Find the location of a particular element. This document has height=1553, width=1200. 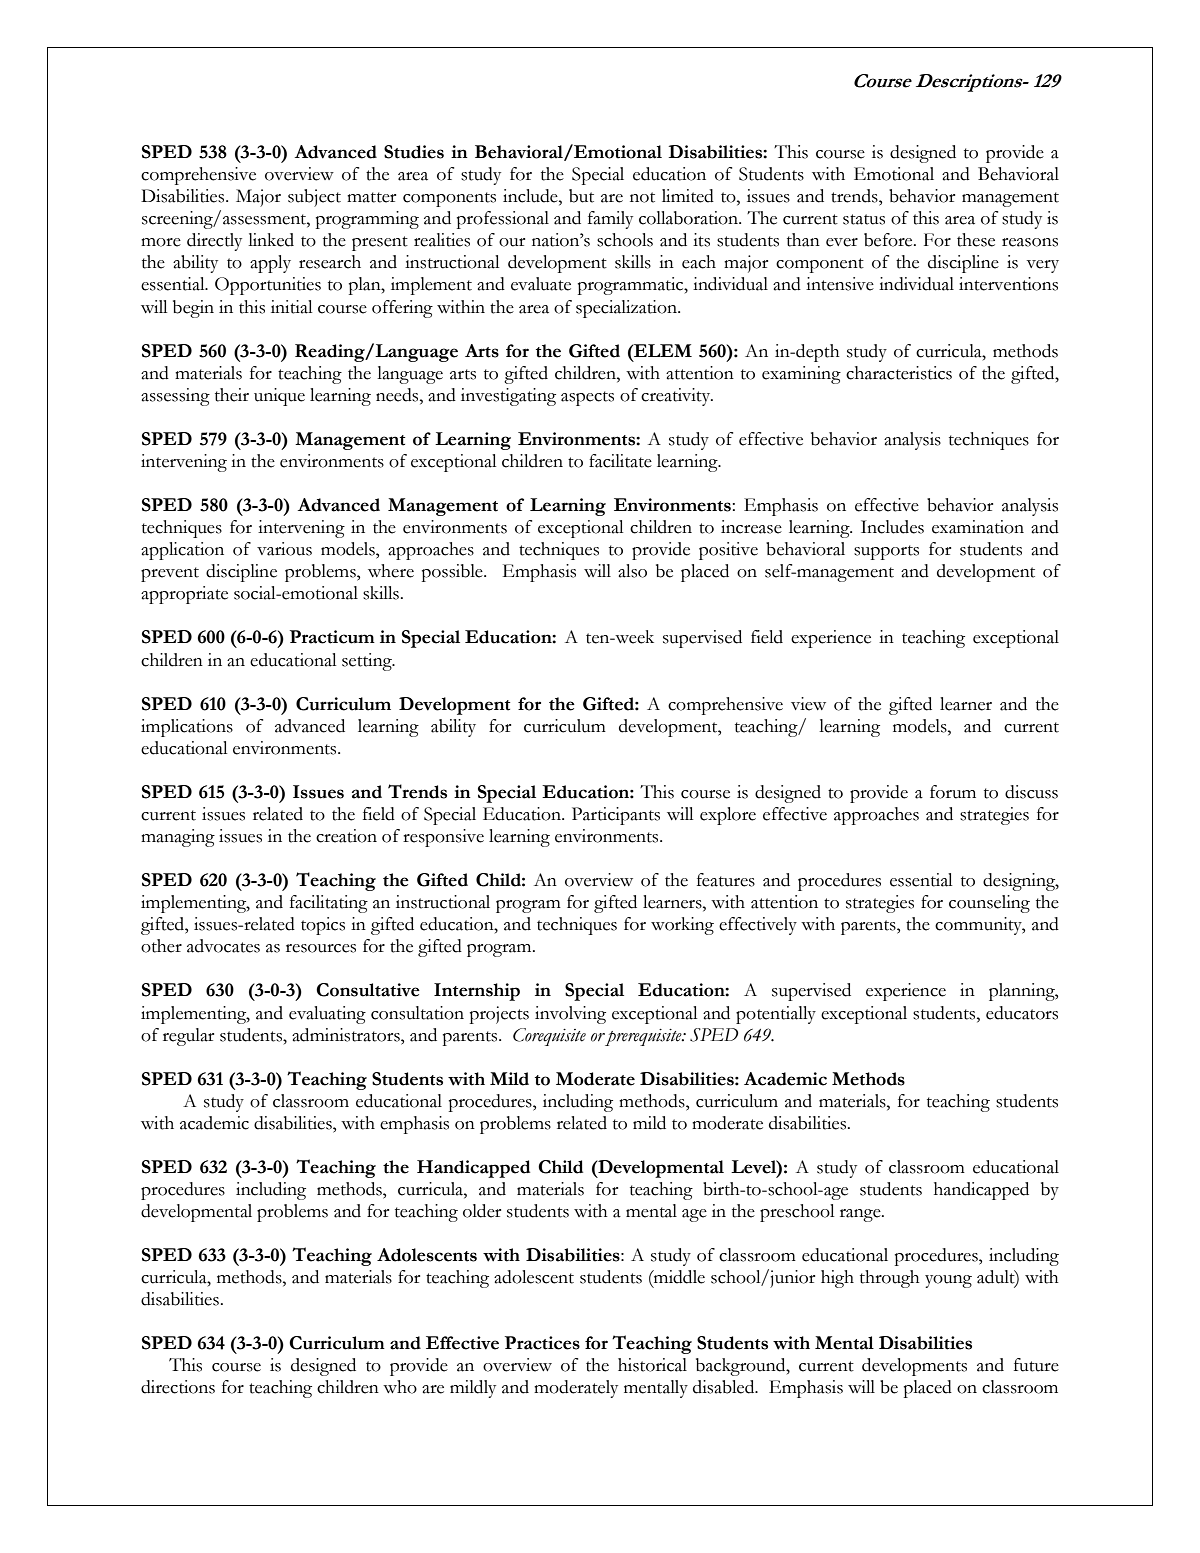

these is located at coordinates (976, 240).
